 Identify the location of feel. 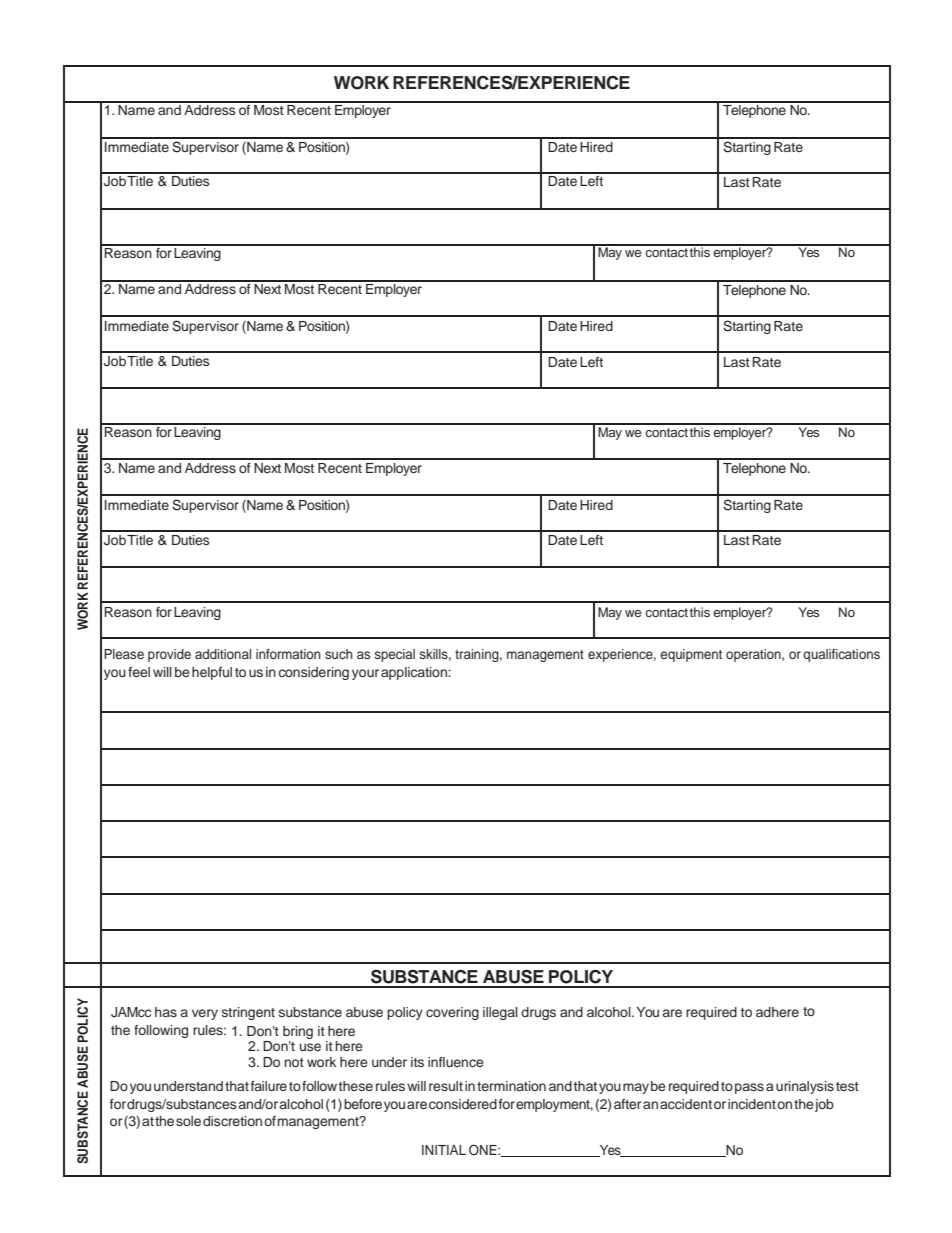
(139, 672).
